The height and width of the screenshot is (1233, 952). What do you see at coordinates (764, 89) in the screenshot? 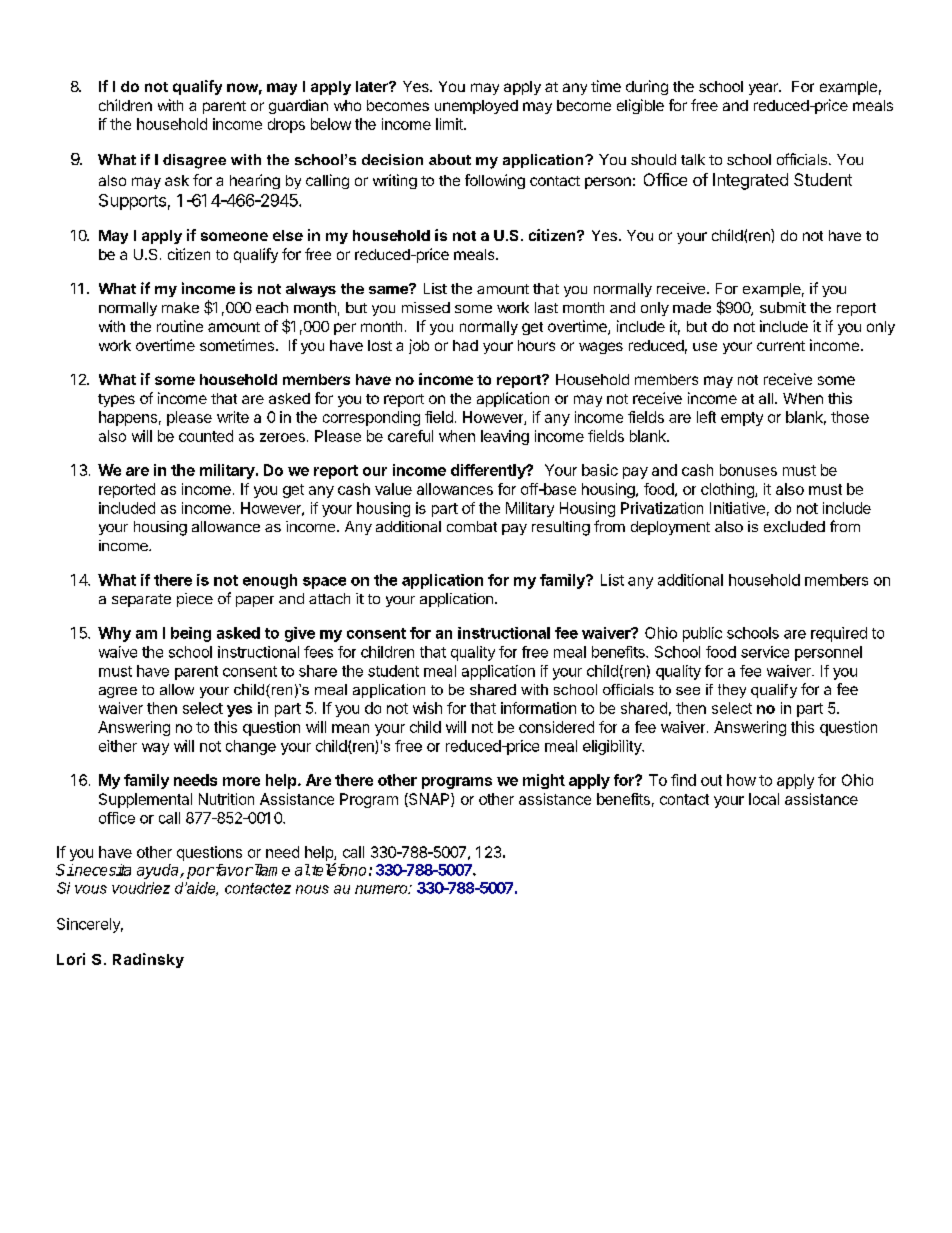
I see `year` at bounding box center [764, 89].
